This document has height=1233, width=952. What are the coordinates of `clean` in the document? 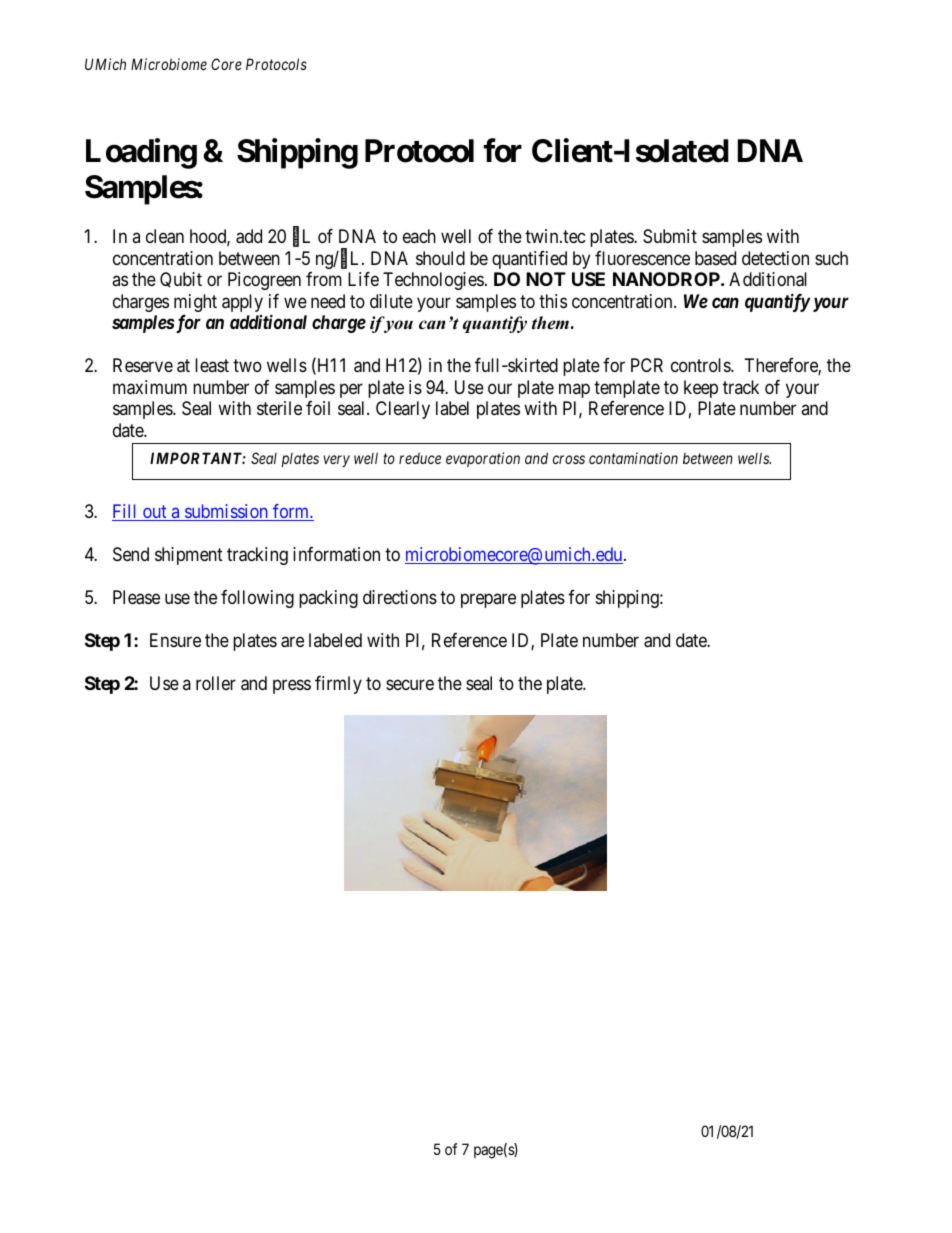 It's located at (165, 236).
